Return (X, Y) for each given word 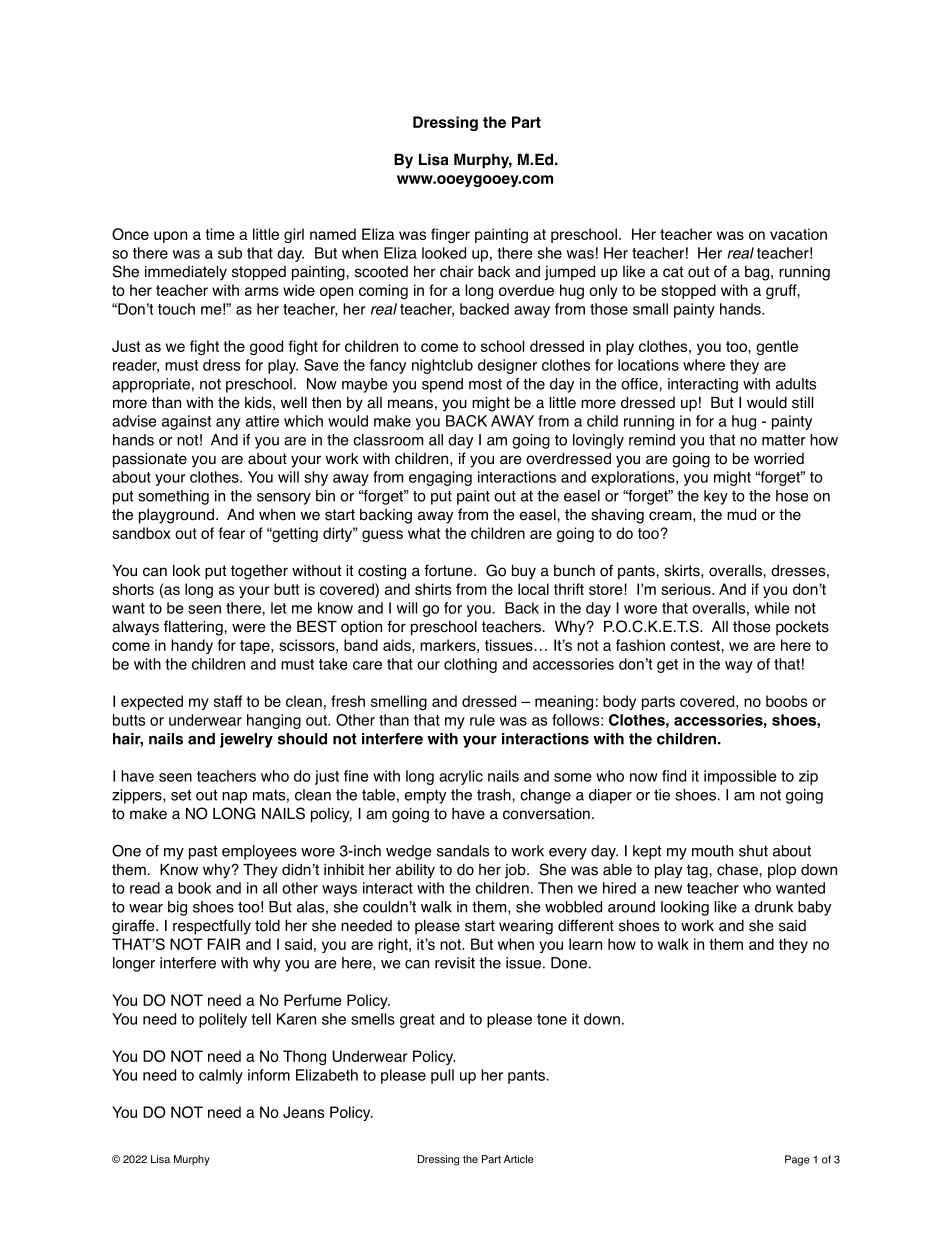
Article (519, 1159)
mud (741, 514)
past (203, 853)
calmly (221, 1076)
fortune (449, 570)
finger (450, 235)
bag (757, 273)
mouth (712, 851)
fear (231, 533)
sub (230, 253)
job (516, 871)
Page (797, 1160)
